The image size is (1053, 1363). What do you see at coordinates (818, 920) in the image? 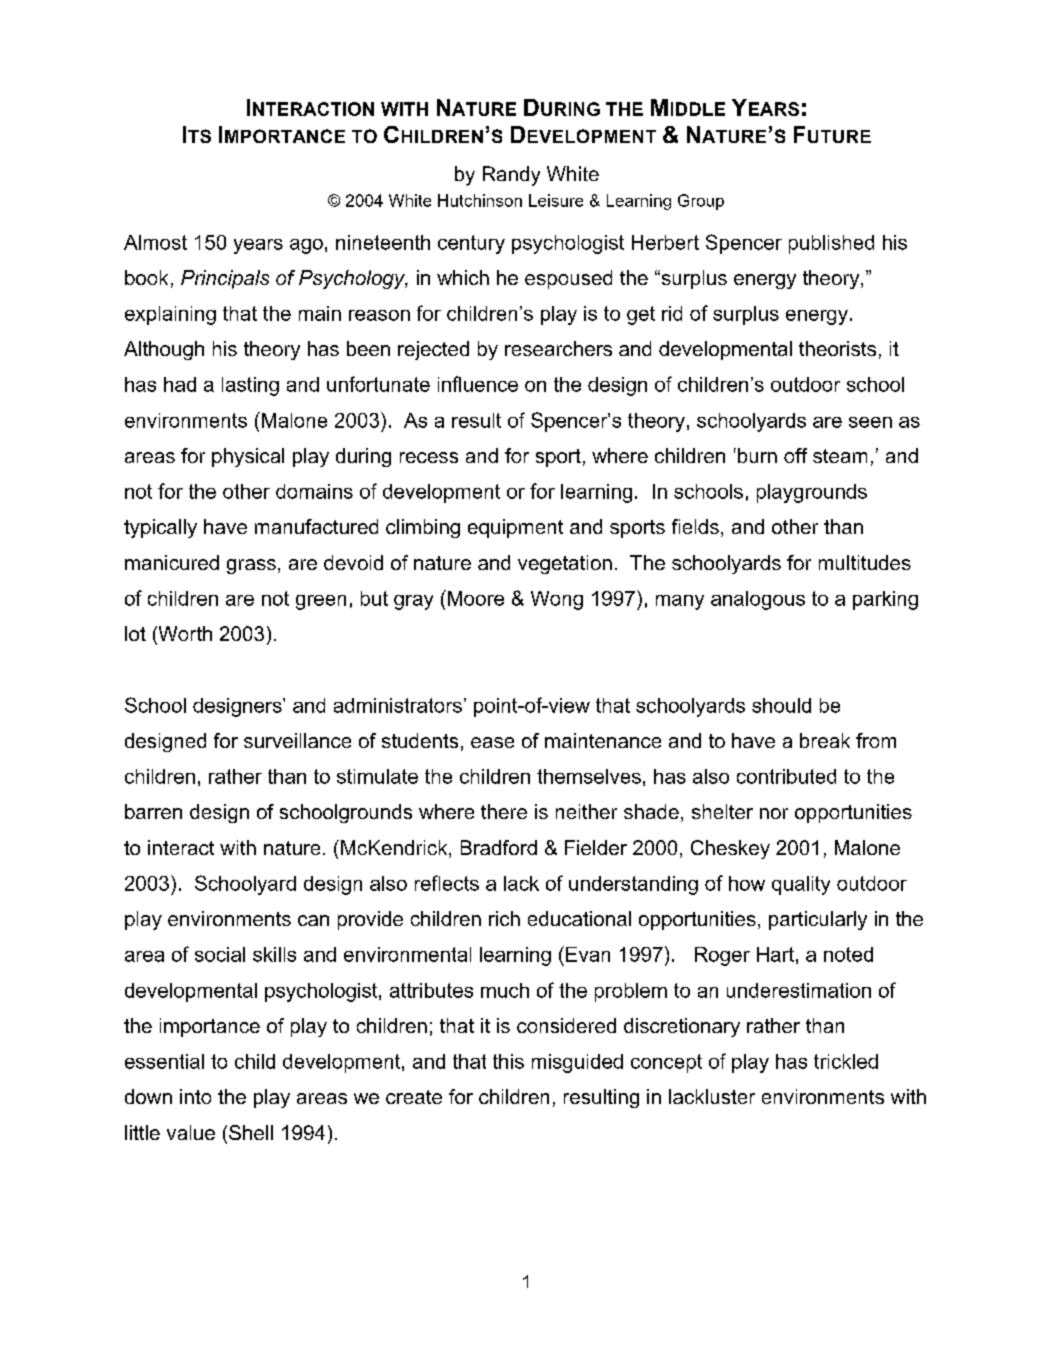
I see `particularly` at bounding box center [818, 920].
